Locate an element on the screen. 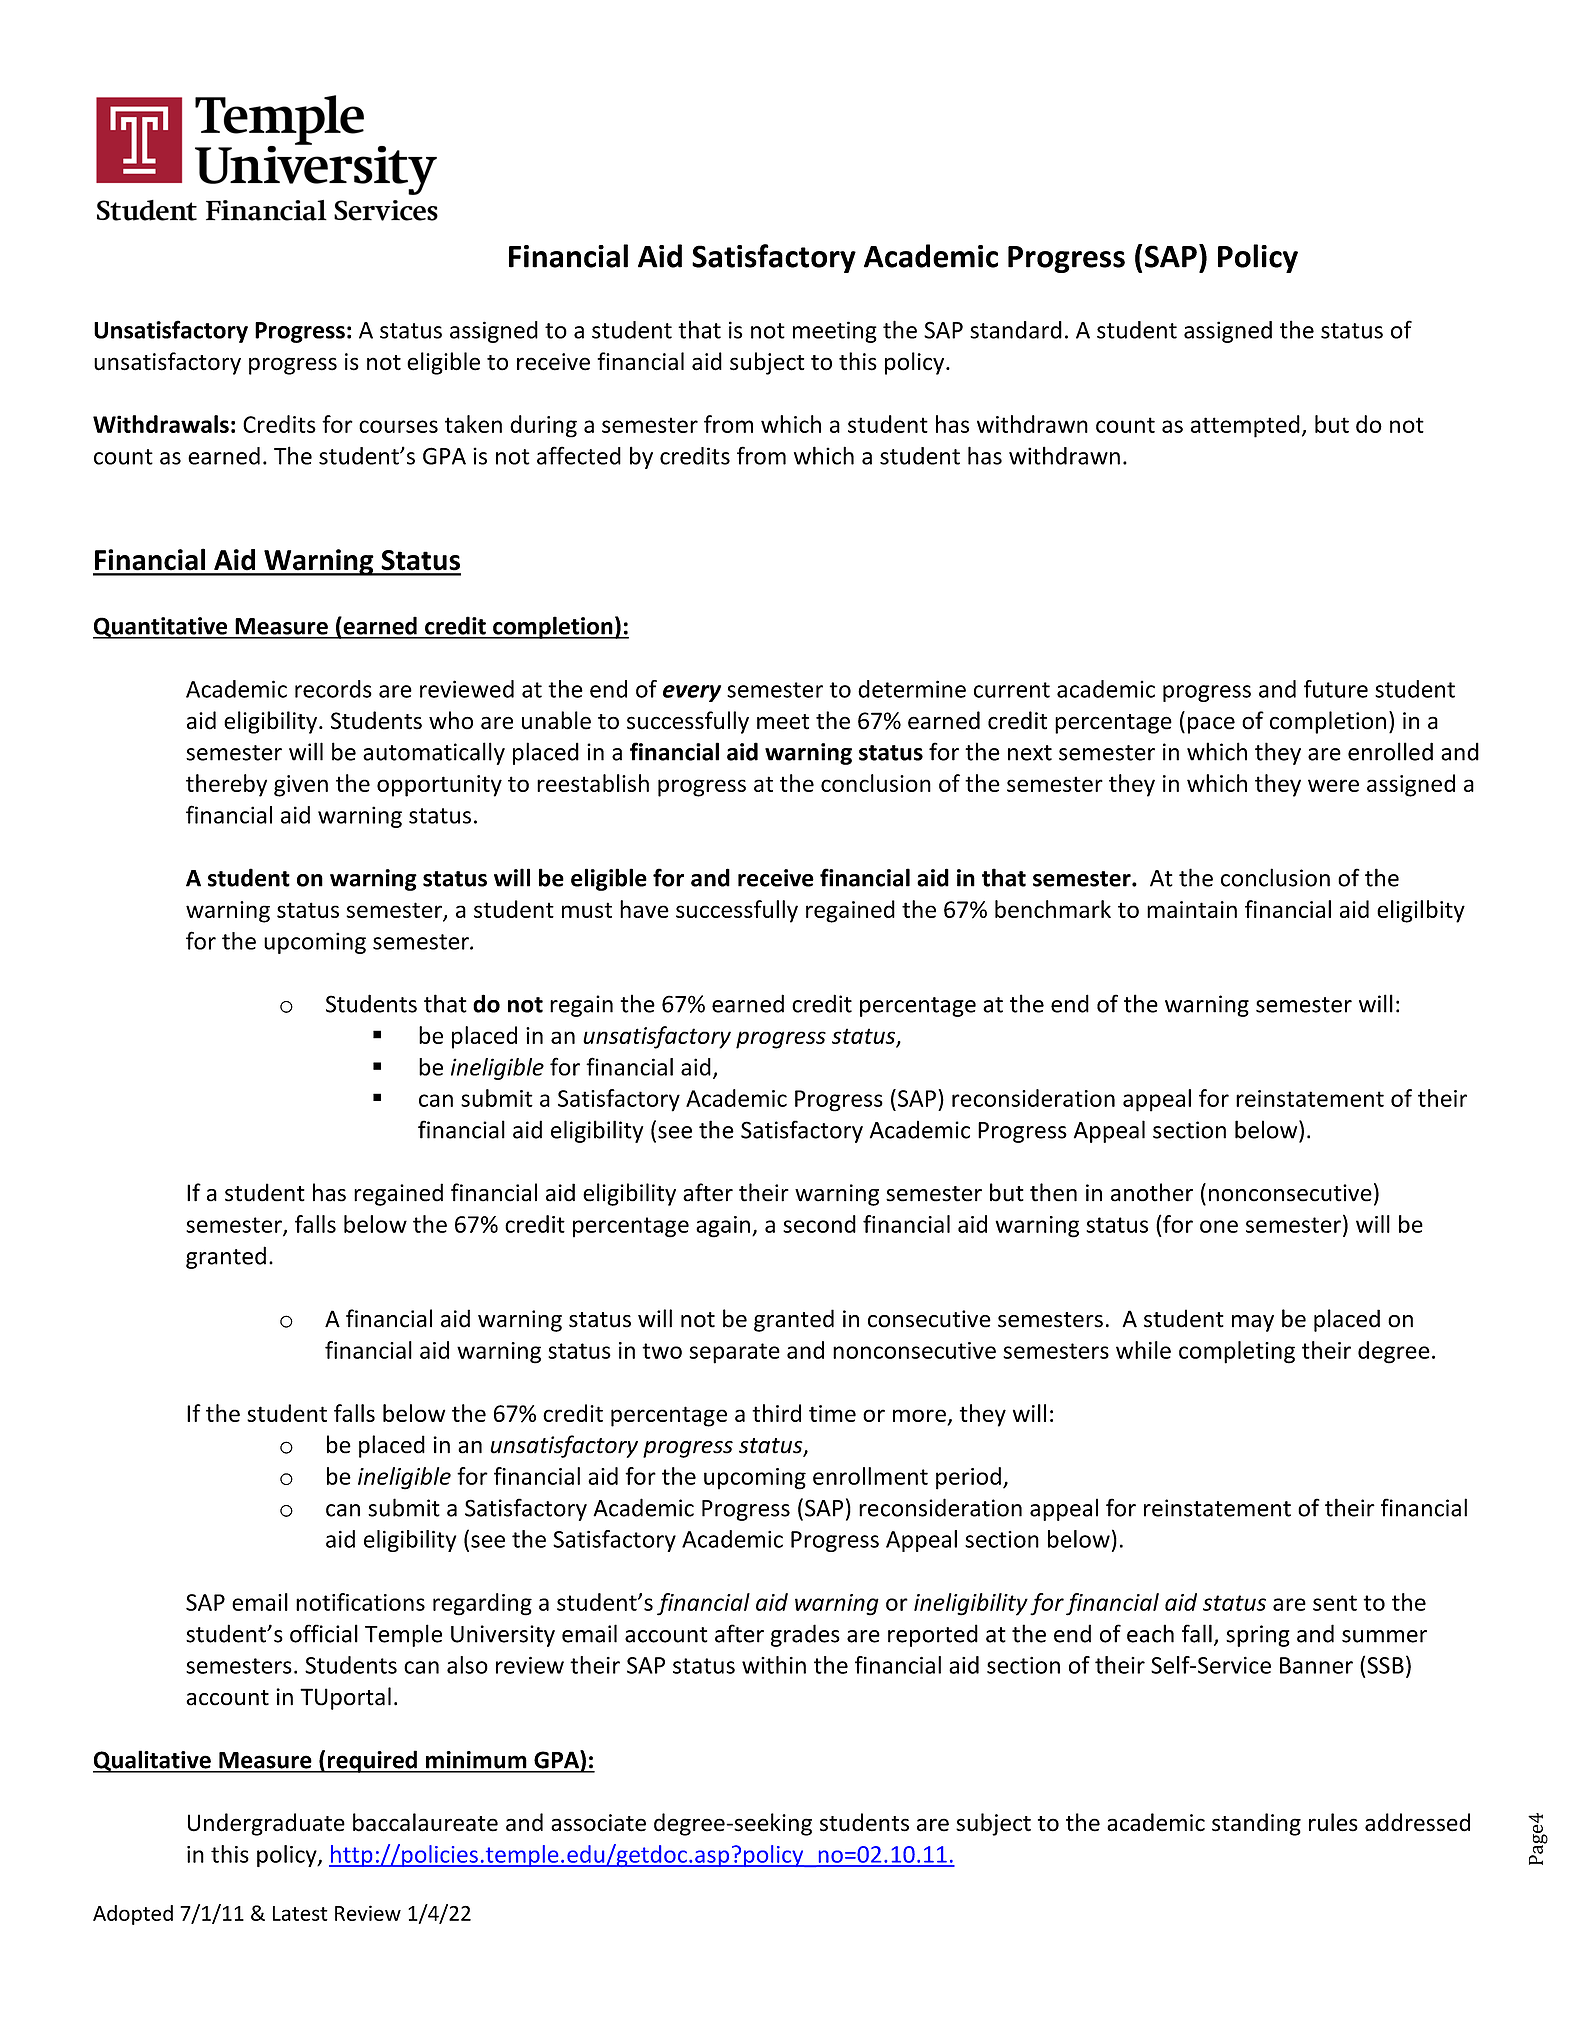 This screenshot has height=2043, width=1579. associate is located at coordinates (598, 1823).
